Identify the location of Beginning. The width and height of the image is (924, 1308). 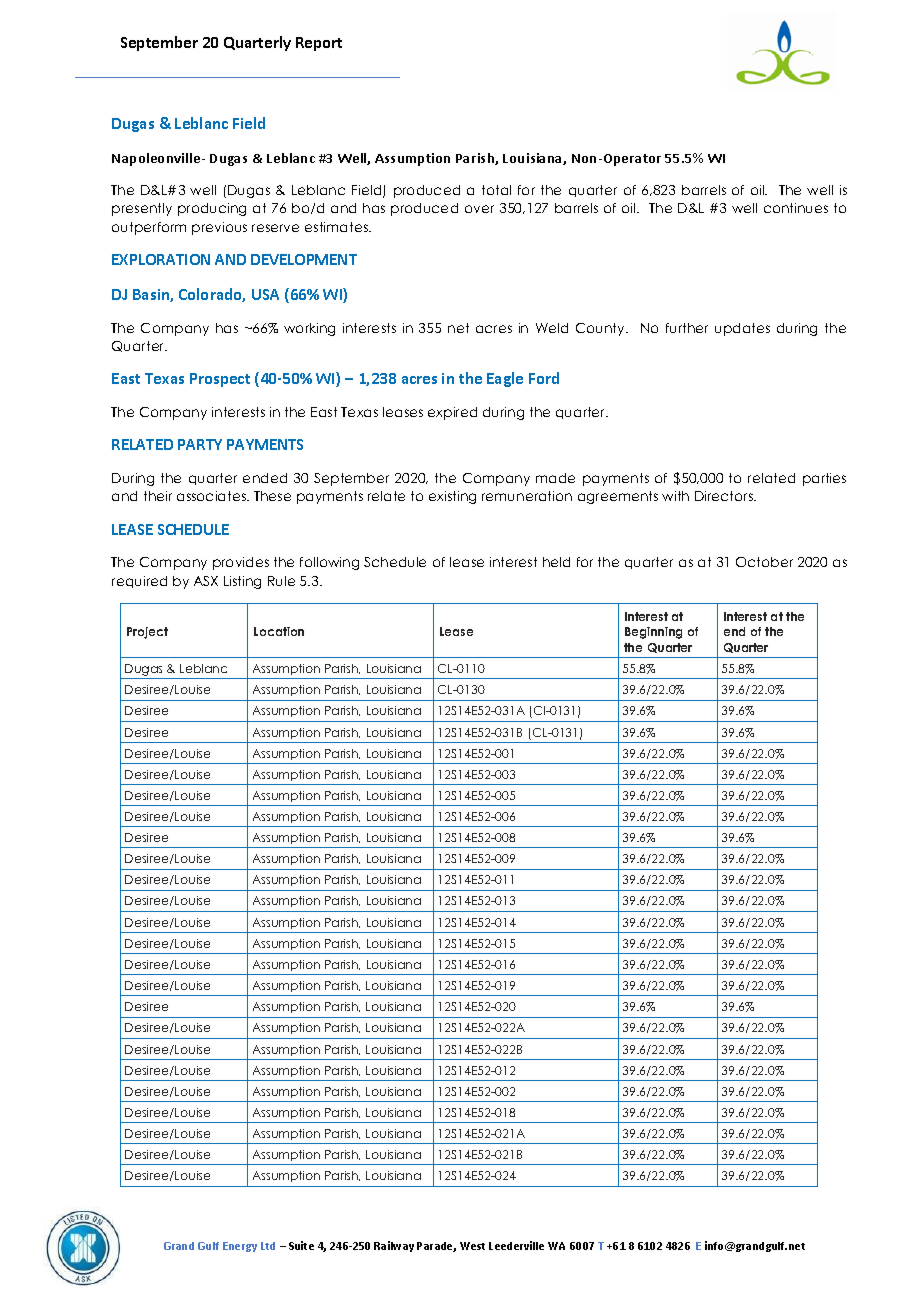
(653, 633).
